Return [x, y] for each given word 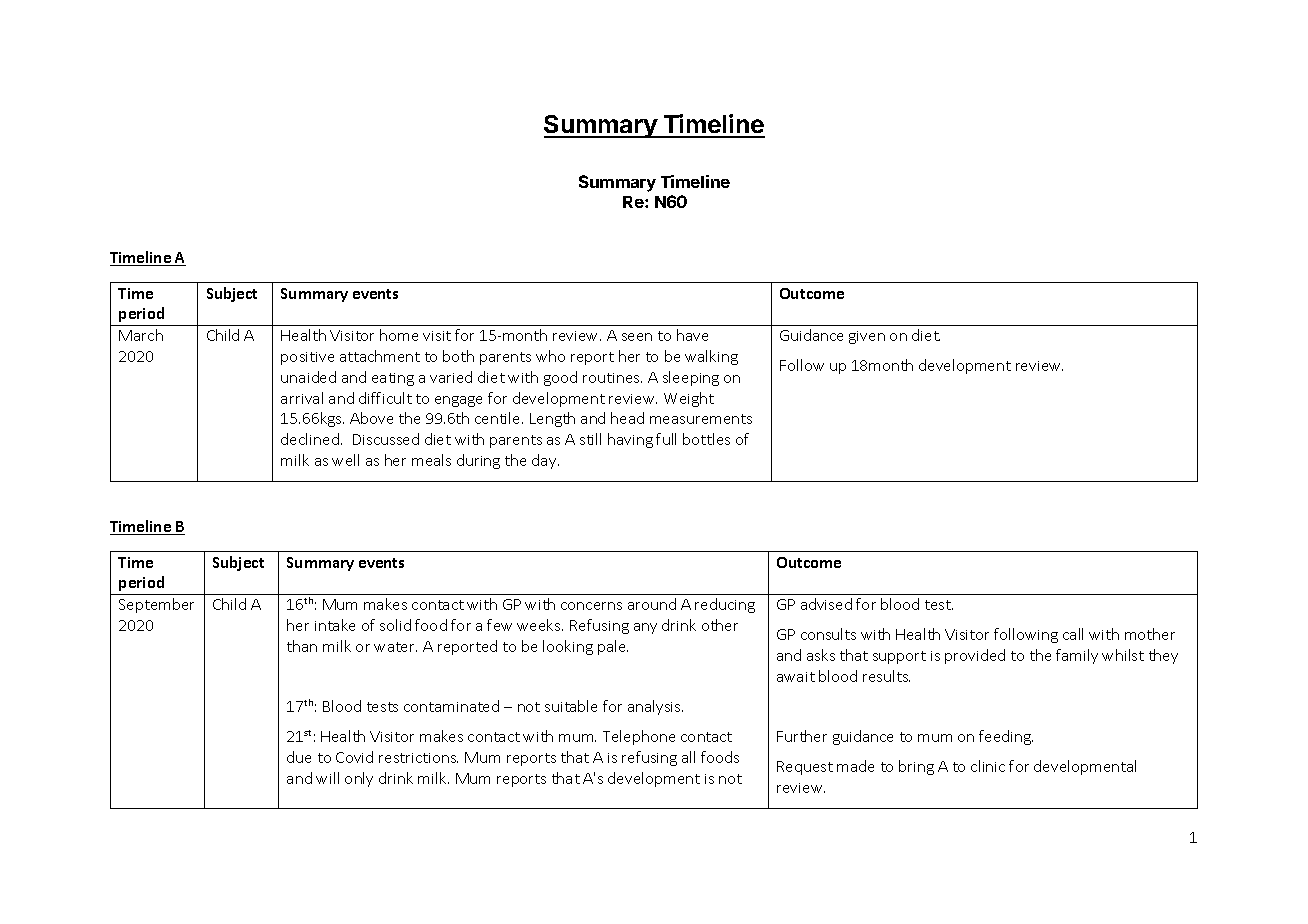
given [867, 337]
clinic [988, 766]
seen [637, 337]
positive [307, 358]
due [299, 757]
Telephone [639, 737]
